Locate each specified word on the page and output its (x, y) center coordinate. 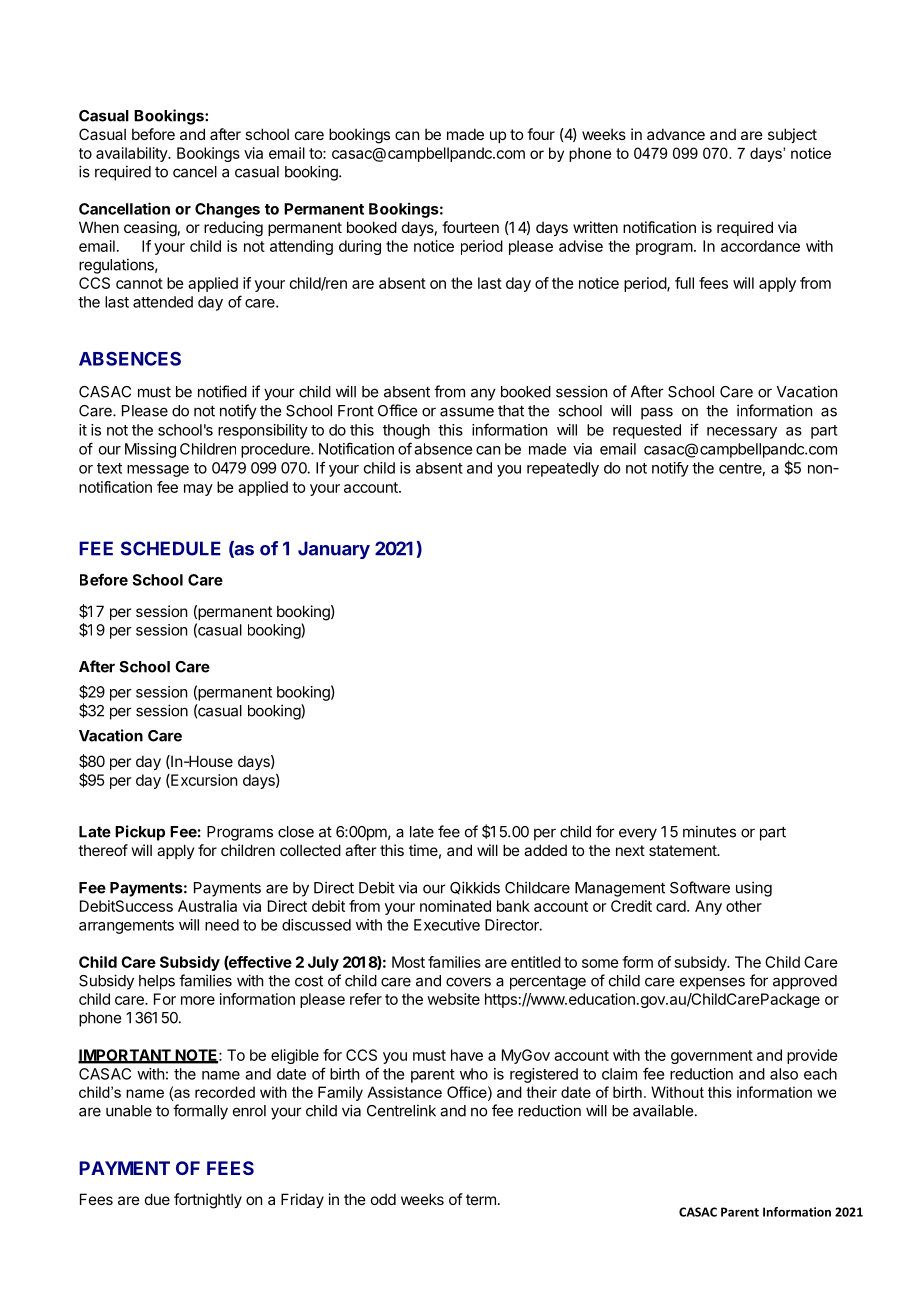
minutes (709, 831)
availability (132, 154)
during (360, 247)
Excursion (203, 781)
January (334, 550)
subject (792, 135)
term (481, 1199)
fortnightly (208, 1201)
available (663, 1110)
